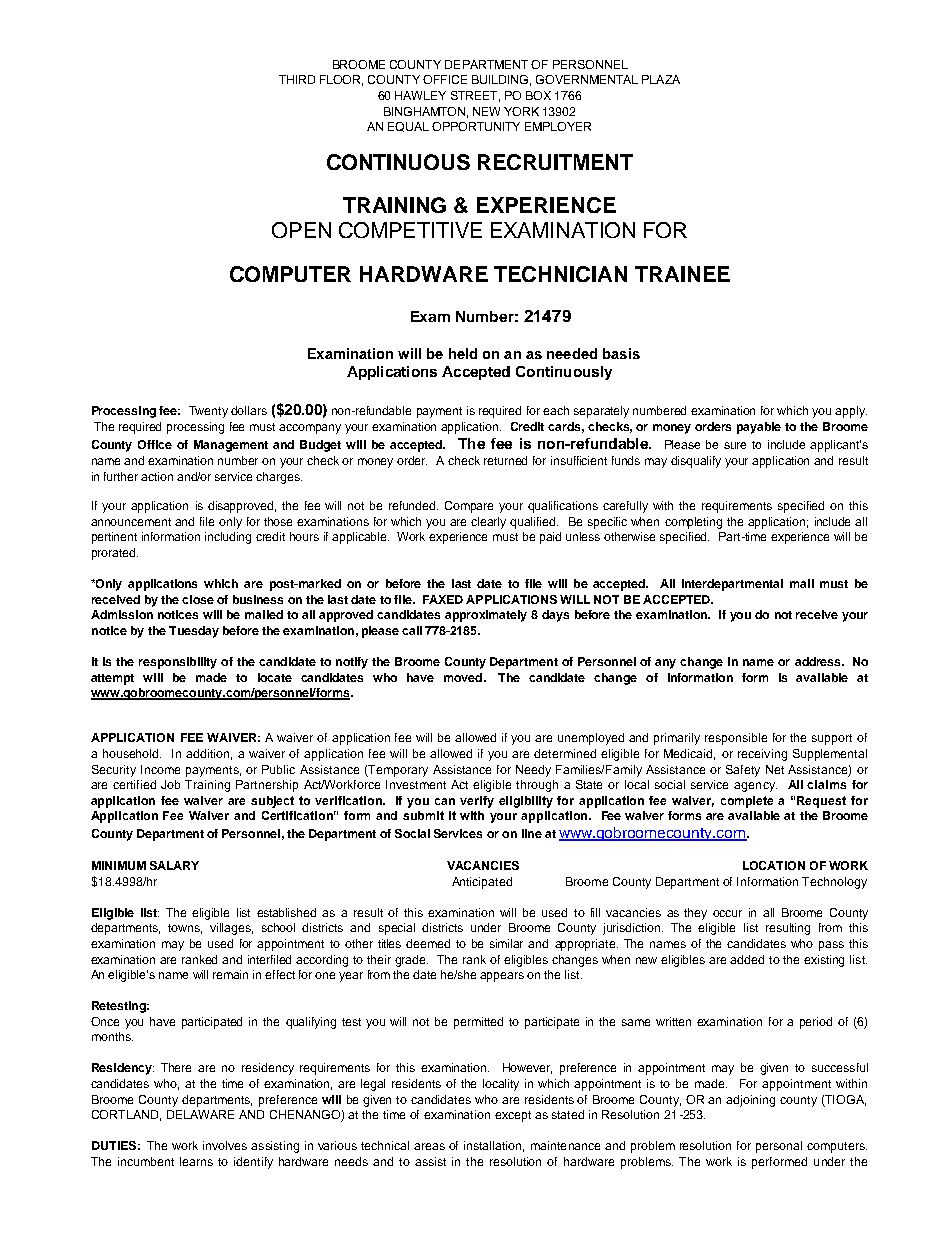  What do you see at coordinates (208, 412) in the image?
I see `Twenty` at bounding box center [208, 412].
